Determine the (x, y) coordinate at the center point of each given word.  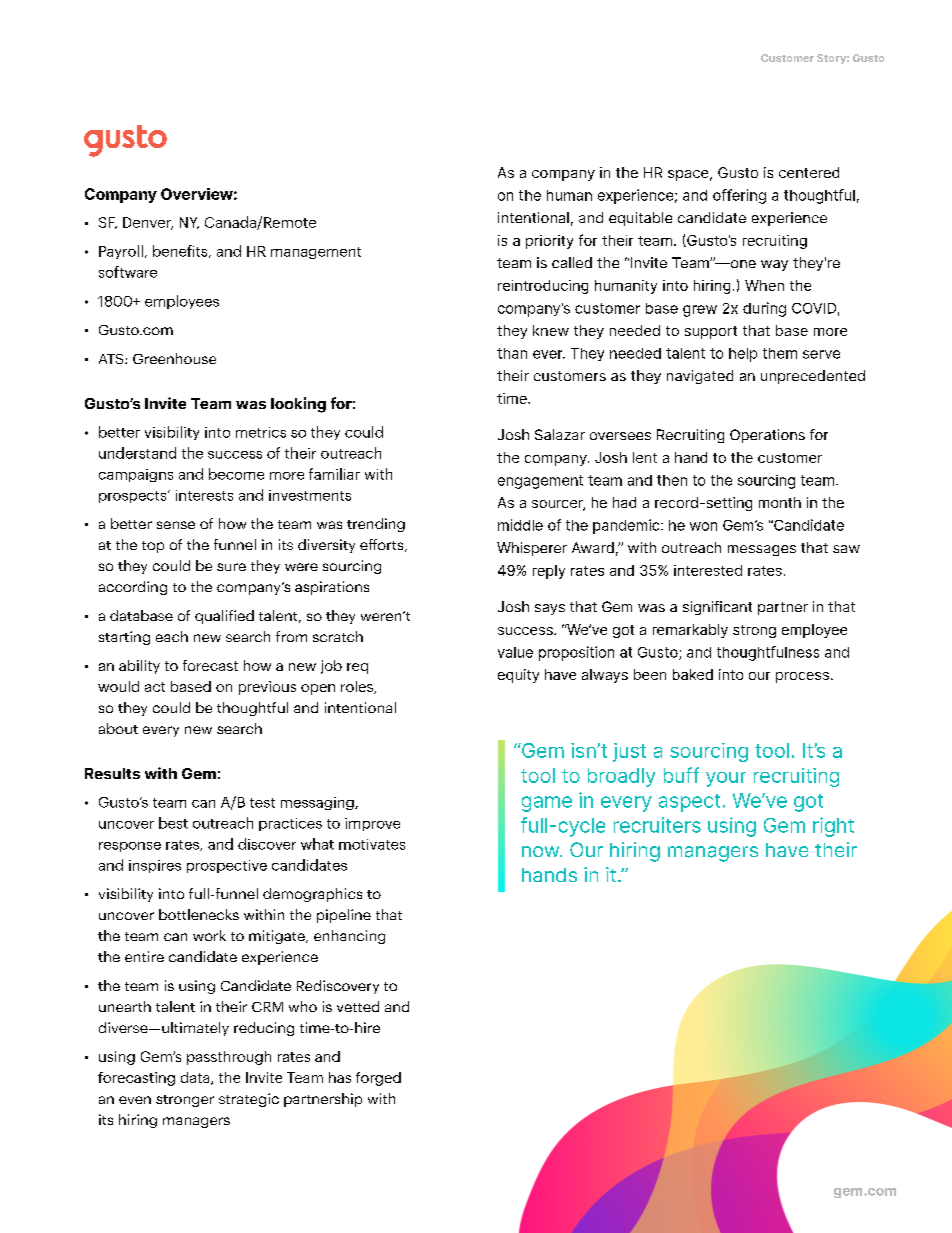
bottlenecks (199, 914)
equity (518, 676)
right (833, 827)
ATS (112, 359)
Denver (148, 223)
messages (762, 550)
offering (739, 196)
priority (549, 242)
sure (231, 567)
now (542, 851)
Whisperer (532, 549)
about (118, 728)
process (802, 677)
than (512, 353)
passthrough (229, 1058)
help (743, 355)
